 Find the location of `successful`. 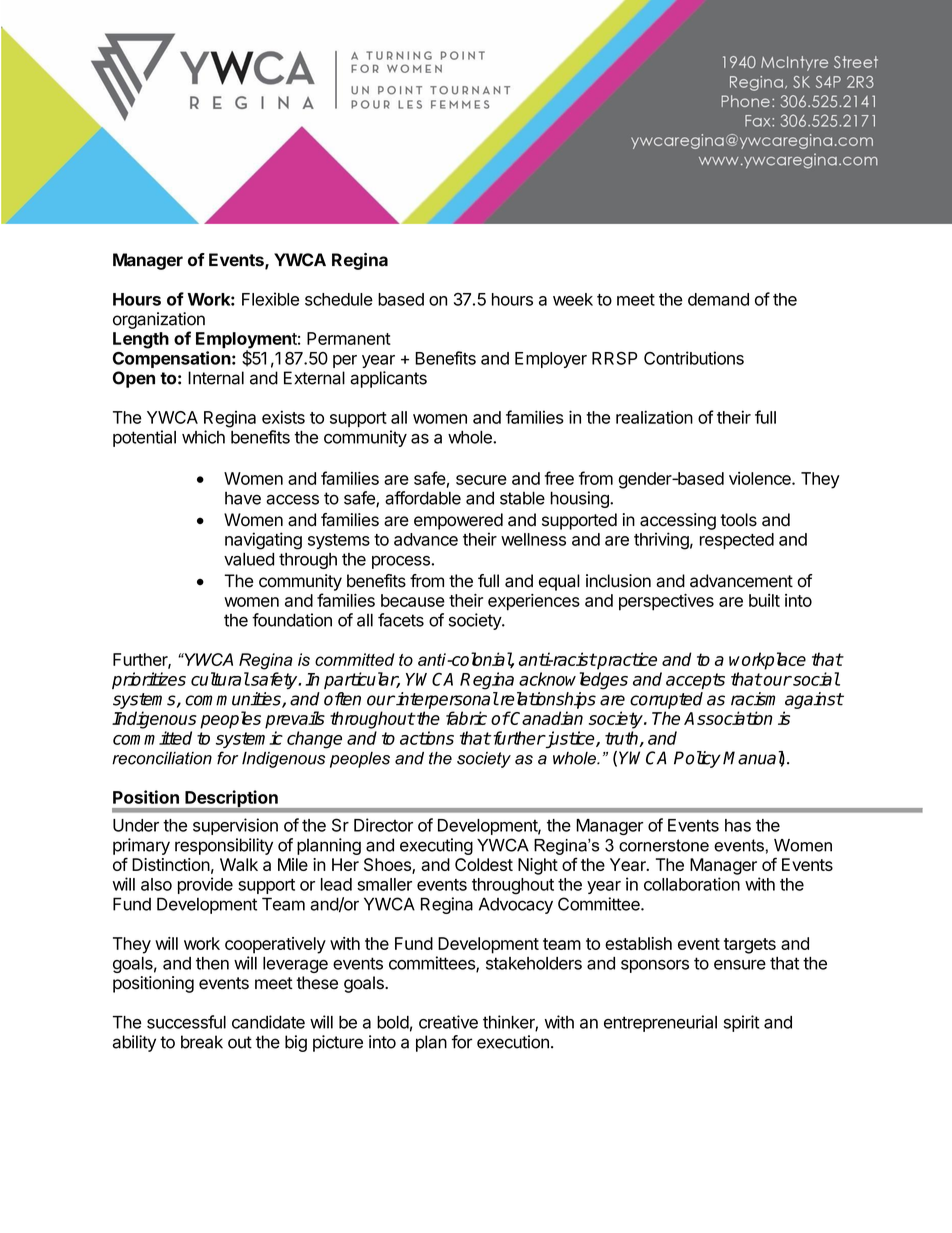

successful is located at coordinates (186, 1022).
